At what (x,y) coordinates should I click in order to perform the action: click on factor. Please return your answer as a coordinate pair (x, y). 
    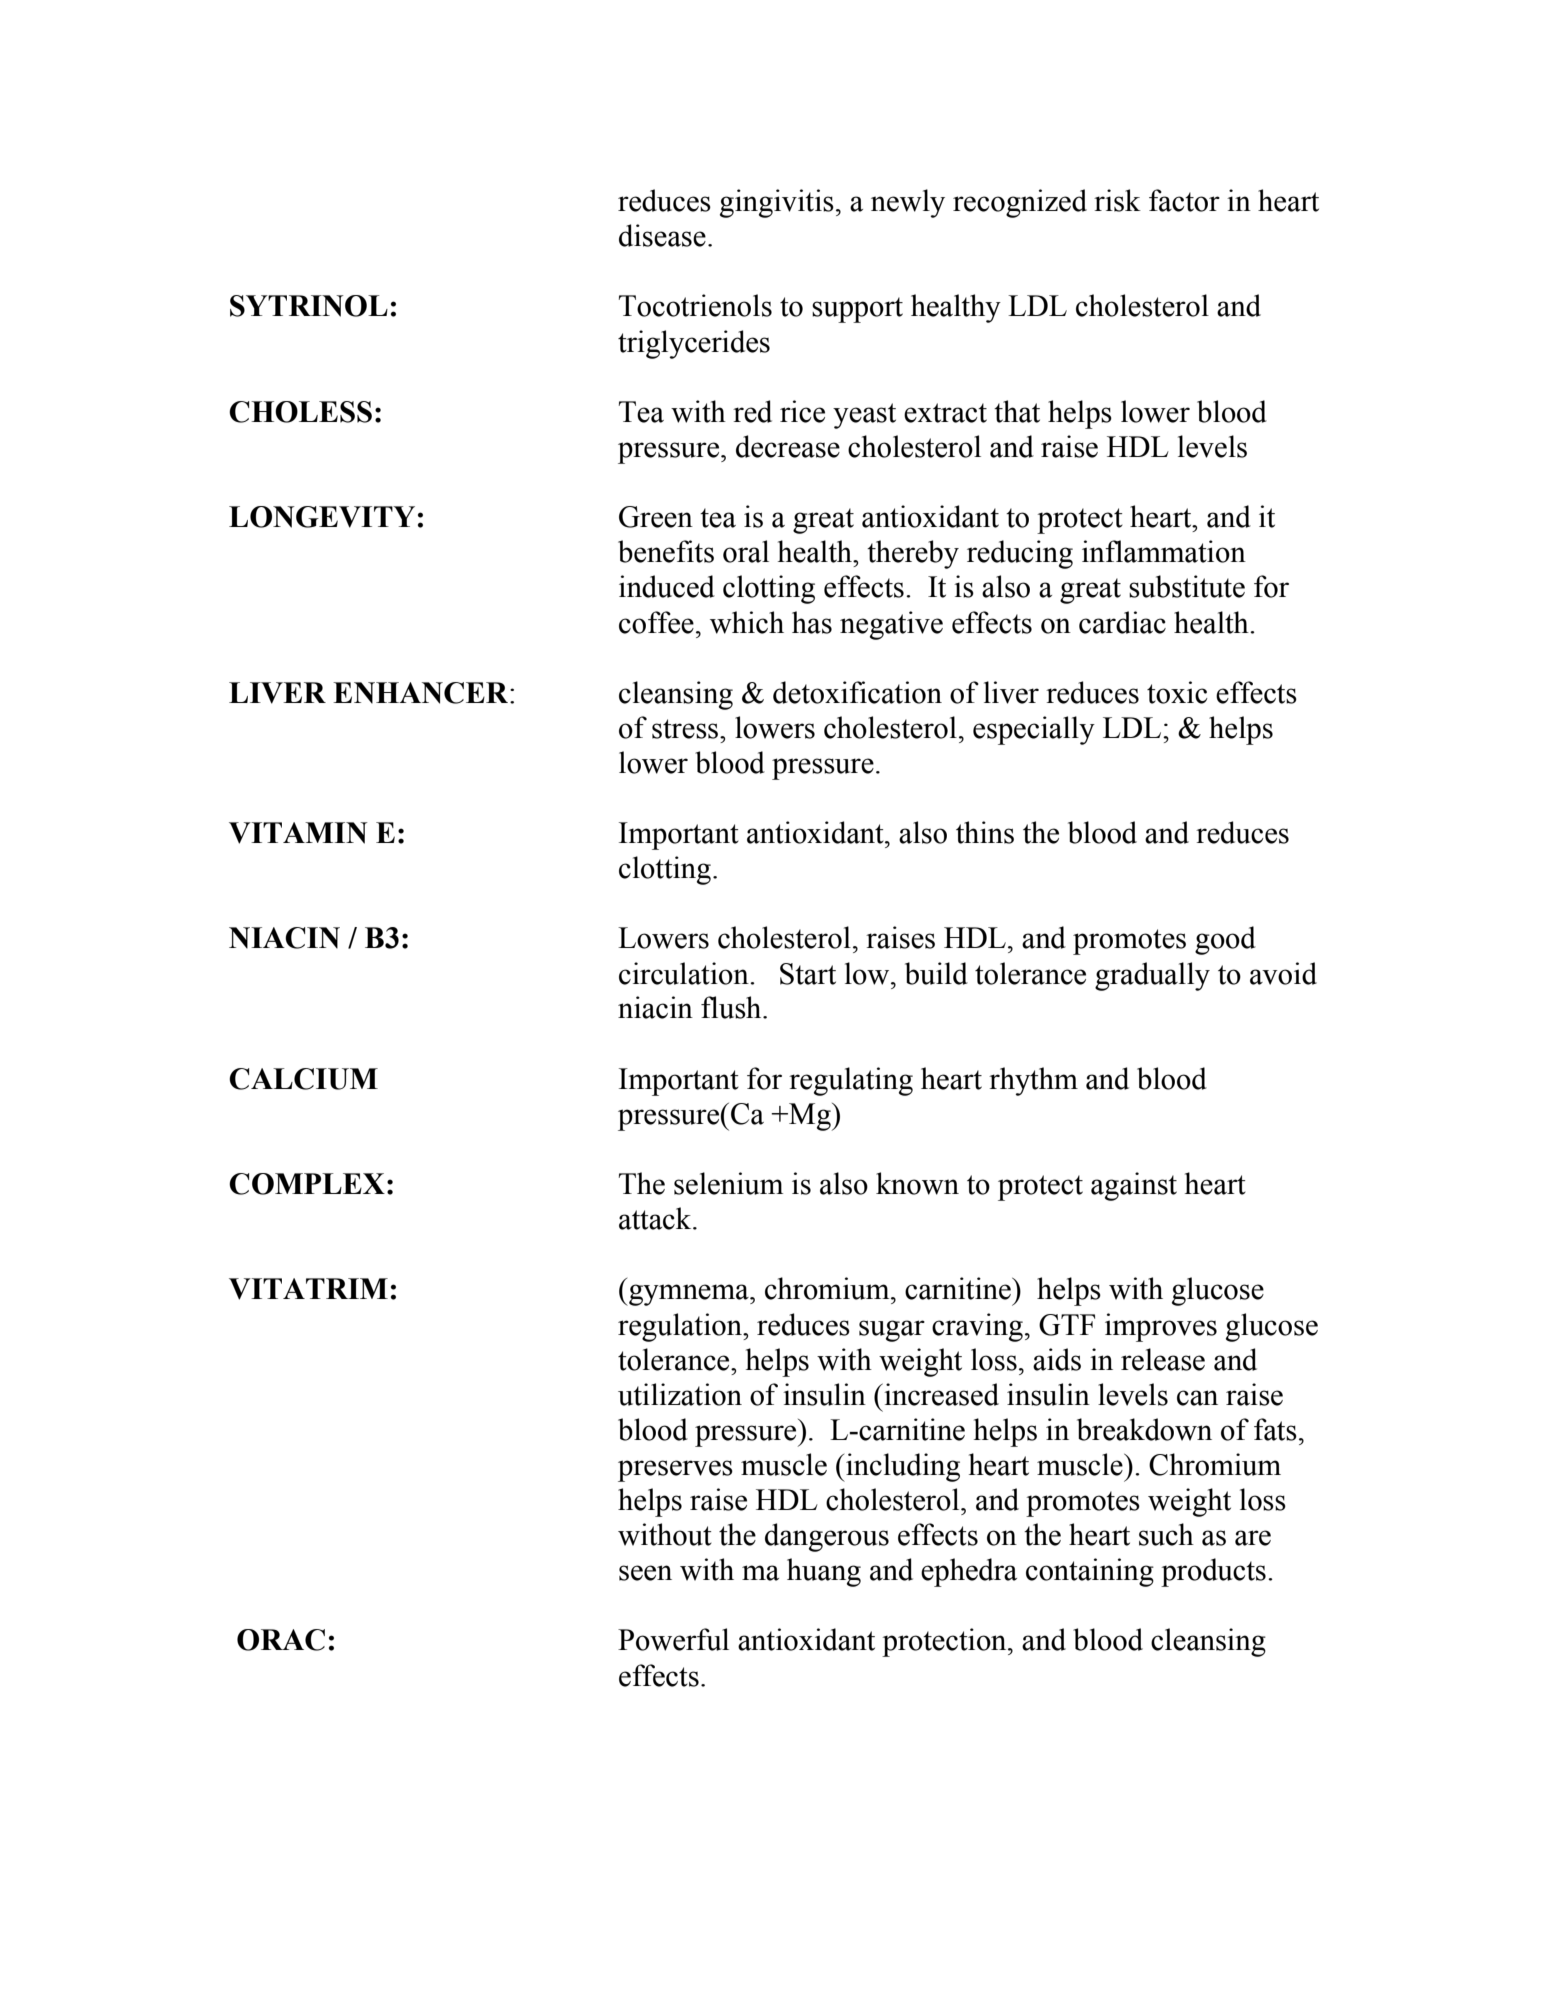
    Looking at the image, I should click on (1184, 200).
